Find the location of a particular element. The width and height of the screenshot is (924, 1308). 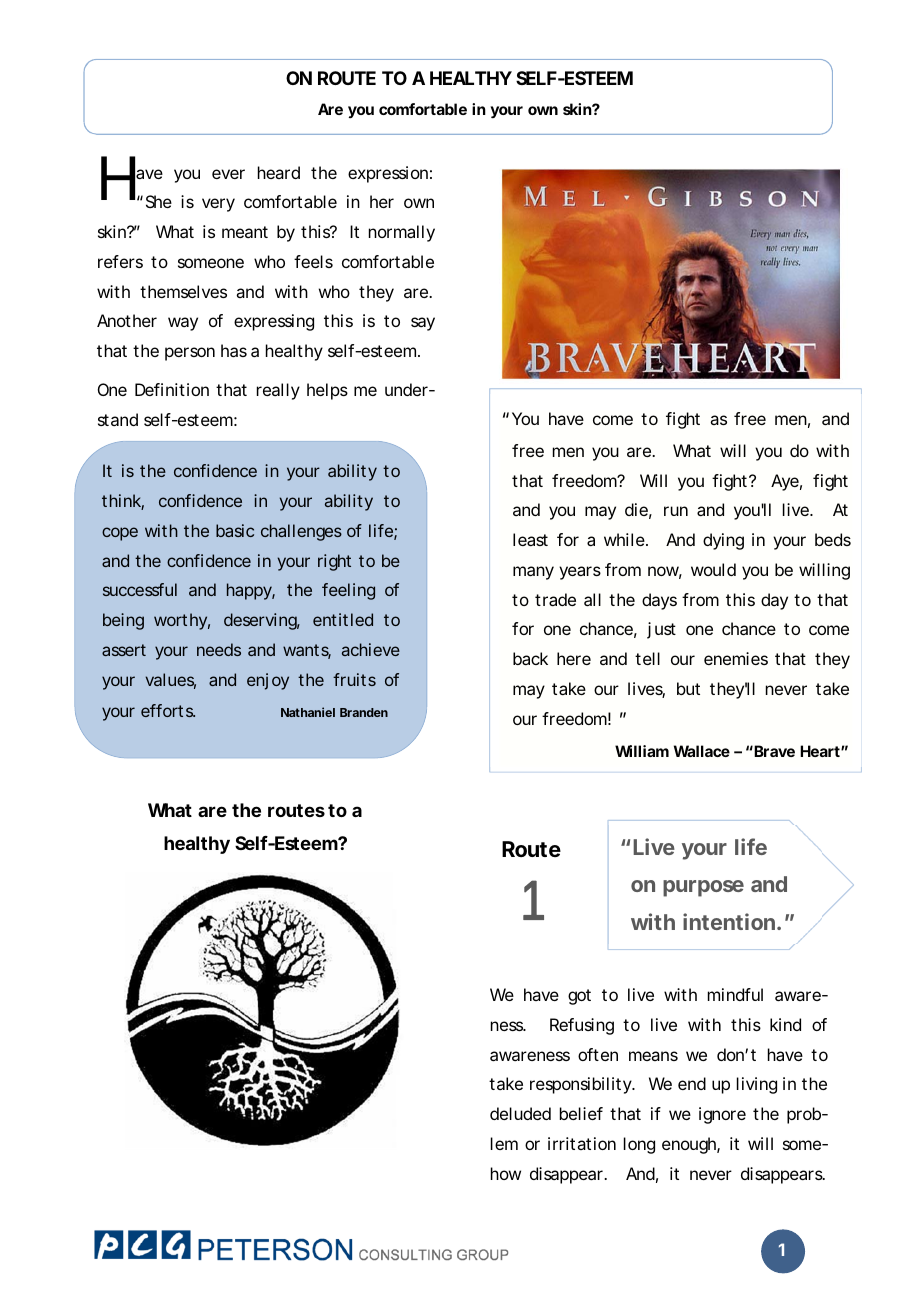

basic is located at coordinates (235, 530).
